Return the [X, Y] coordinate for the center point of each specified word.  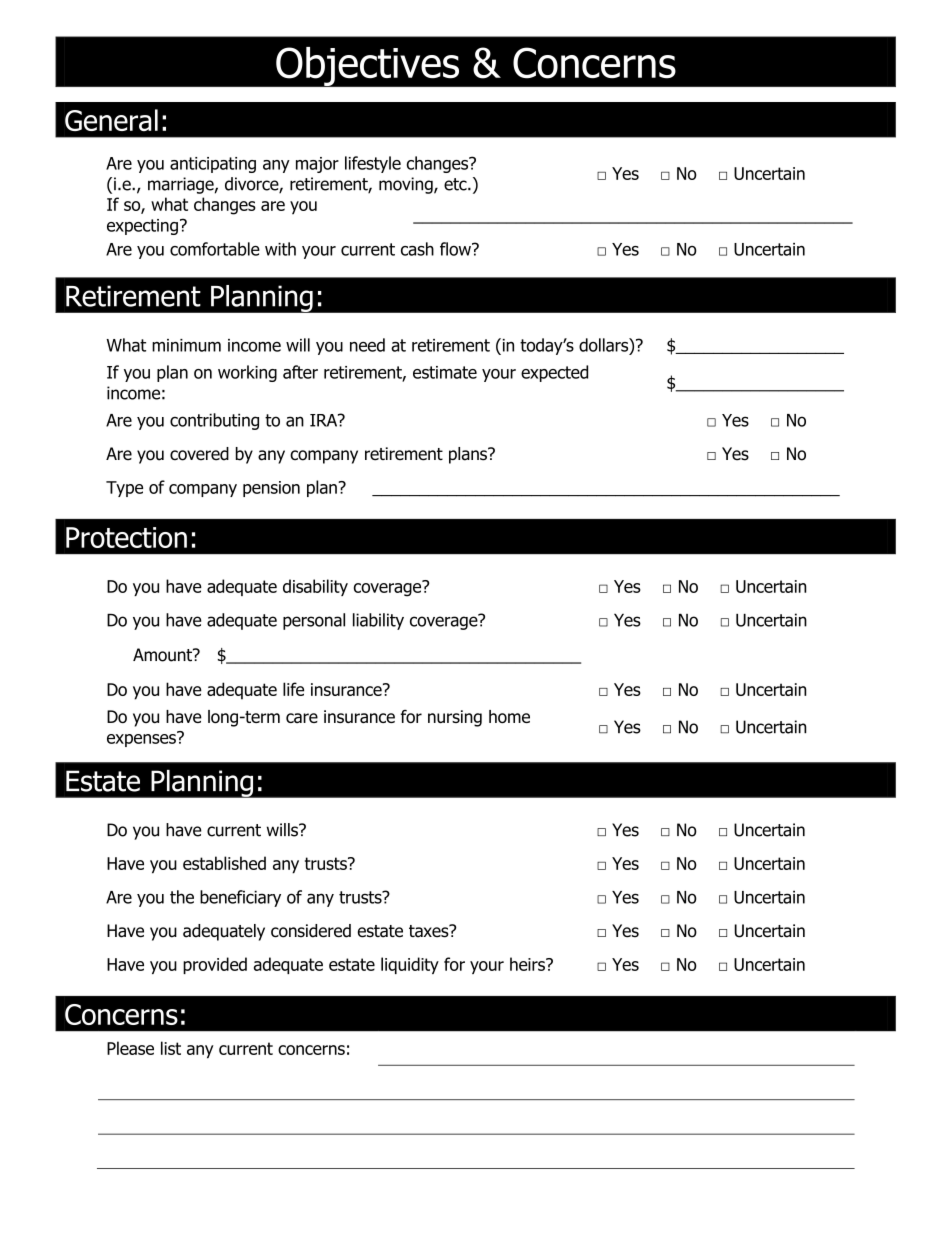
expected [554, 373]
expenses [142, 739]
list [171, 1048]
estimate [445, 372]
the [182, 897]
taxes [430, 931]
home [509, 716]
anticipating [213, 165]
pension [271, 489]
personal [314, 621]
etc [456, 184]
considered [311, 931]
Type [124, 489]
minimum [186, 345]
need [367, 345]
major [317, 165]
